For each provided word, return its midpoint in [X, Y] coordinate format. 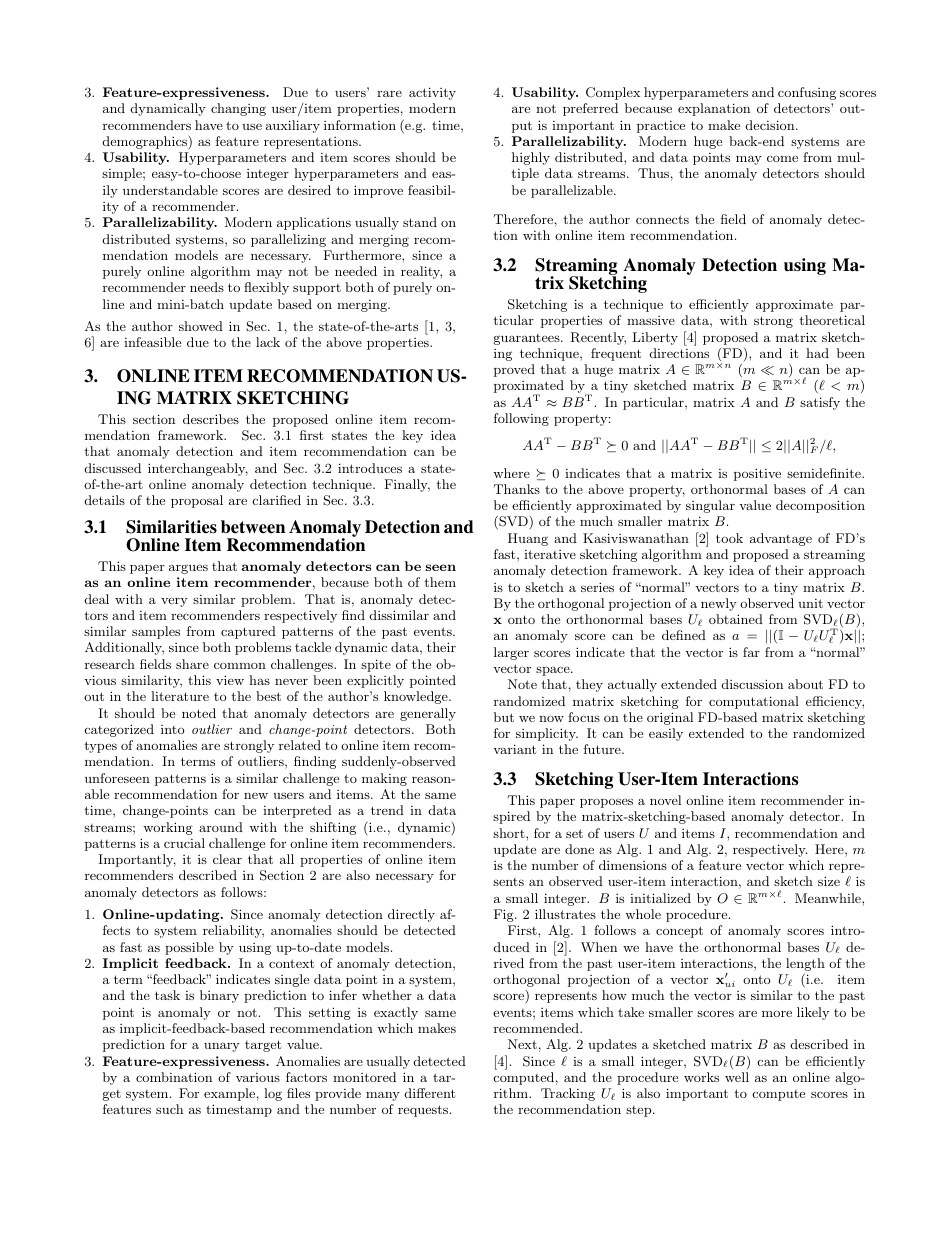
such [169, 1109]
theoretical [832, 320]
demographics [146, 143]
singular [710, 506]
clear [227, 859]
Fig [505, 915]
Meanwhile [829, 898]
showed [201, 326]
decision [771, 125]
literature [180, 696]
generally [428, 714]
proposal [197, 501]
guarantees [528, 339]
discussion [752, 684]
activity [432, 93]
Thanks [517, 489]
